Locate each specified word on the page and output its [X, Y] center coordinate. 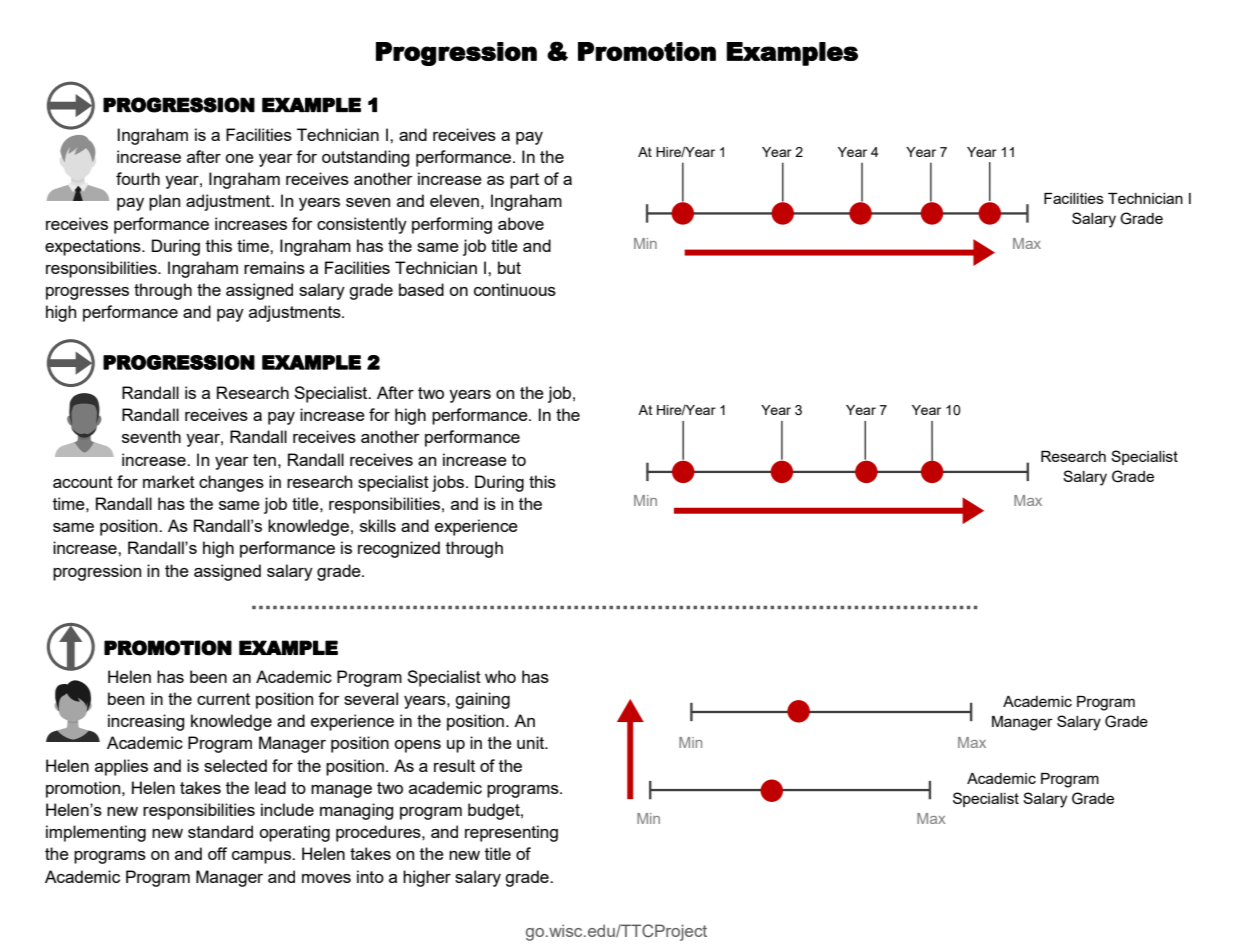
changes [231, 483]
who [500, 676]
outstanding [366, 158]
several [371, 698]
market [169, 481]
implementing [96, 833]
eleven [454, 200]
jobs [449, 483]
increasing [146, 722]
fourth [138, 178]
